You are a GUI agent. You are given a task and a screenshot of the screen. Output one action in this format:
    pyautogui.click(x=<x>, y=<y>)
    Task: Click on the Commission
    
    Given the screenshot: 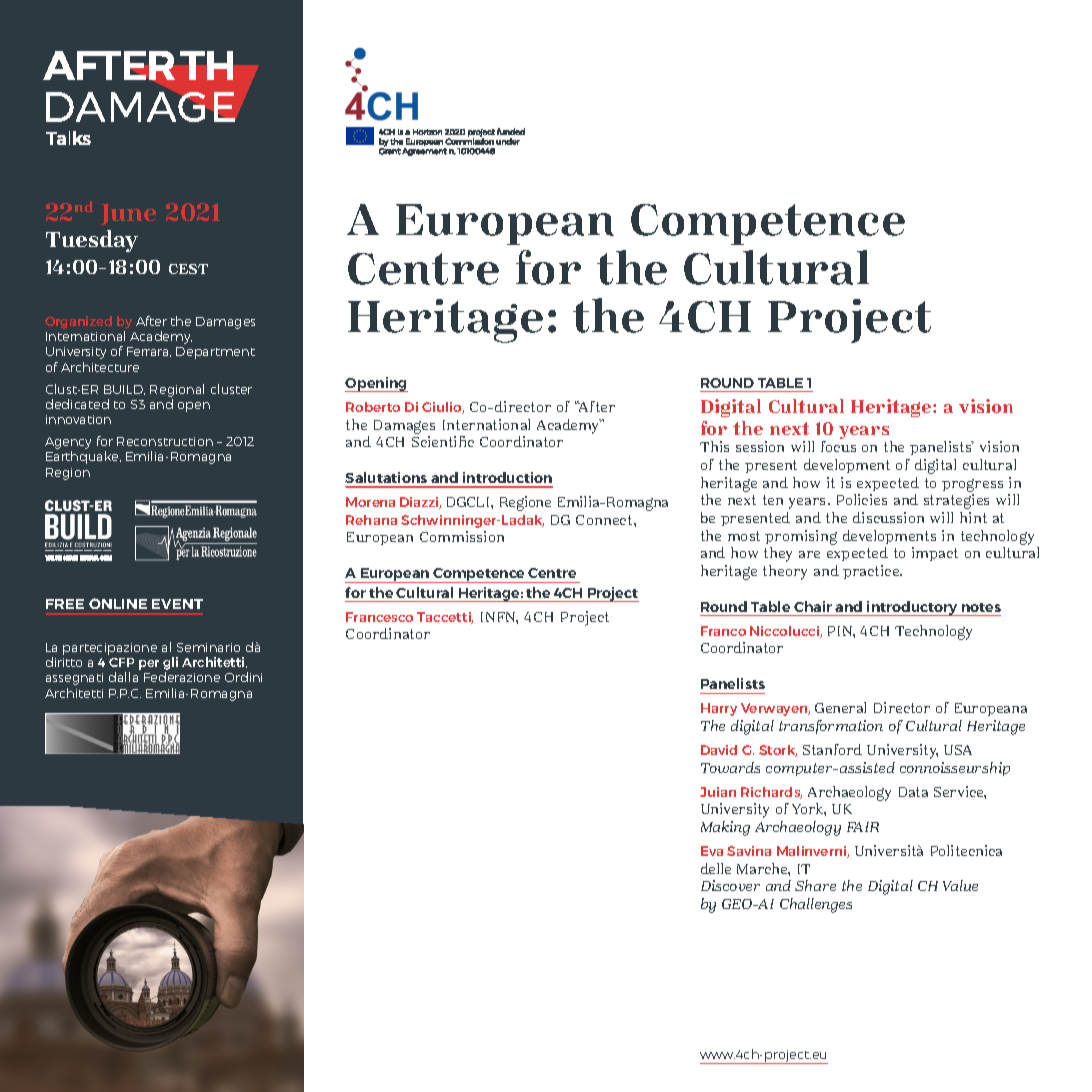 What is the action you would take?
    pyautogui.click(x=462, y=536)
